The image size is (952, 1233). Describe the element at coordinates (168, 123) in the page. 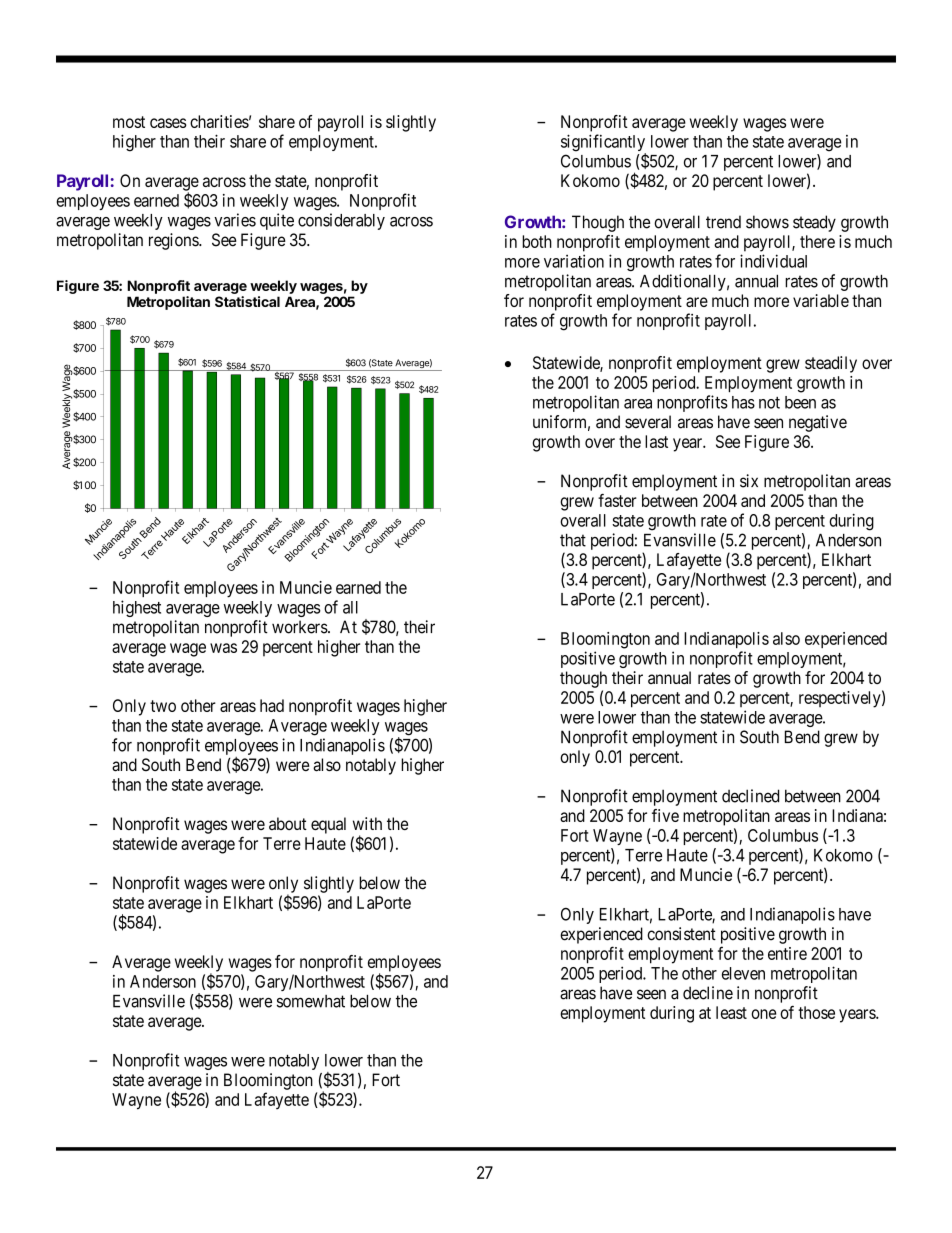

I see `cases` at that location.
